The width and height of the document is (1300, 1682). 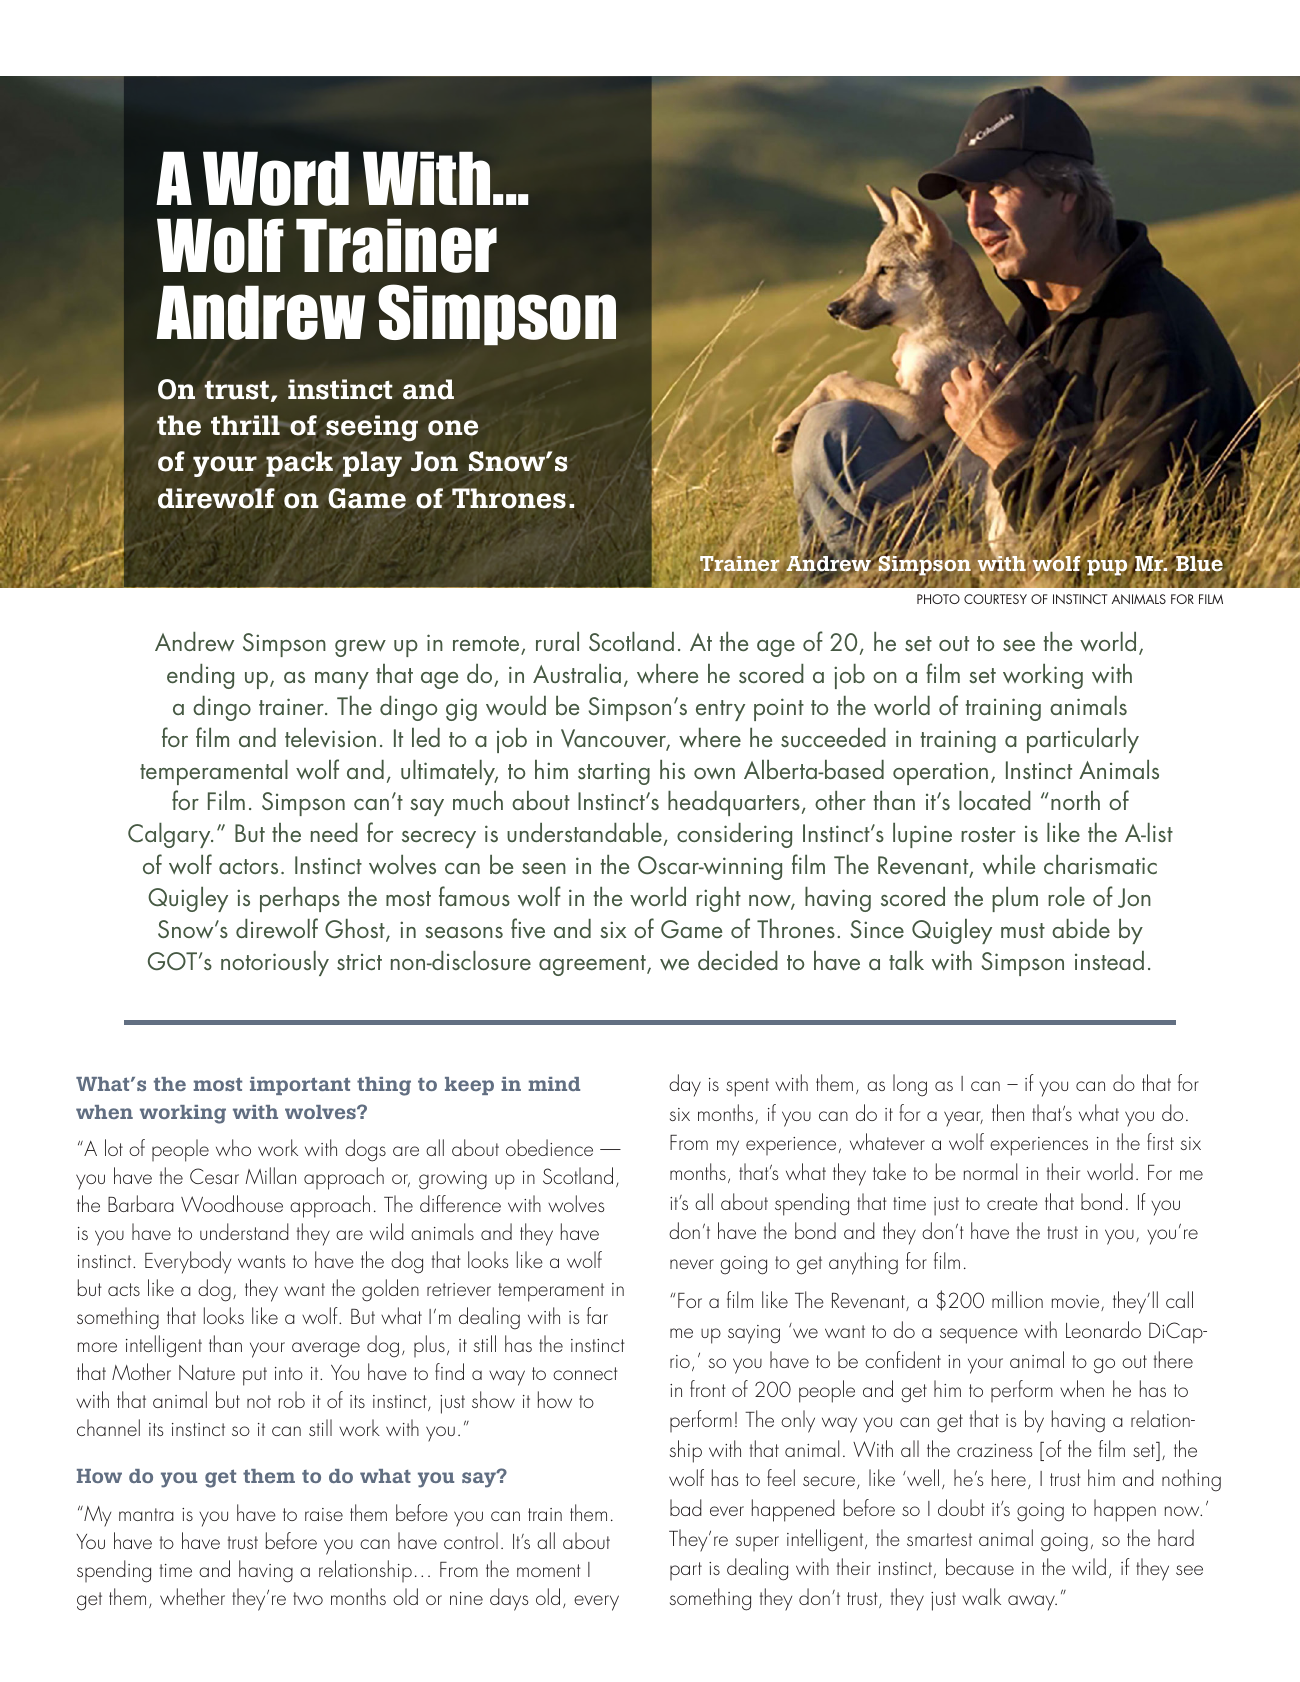 What do you see at coordinates (1107, 567) in the document?
I see `pup` at bounding box center [1107, 567].
